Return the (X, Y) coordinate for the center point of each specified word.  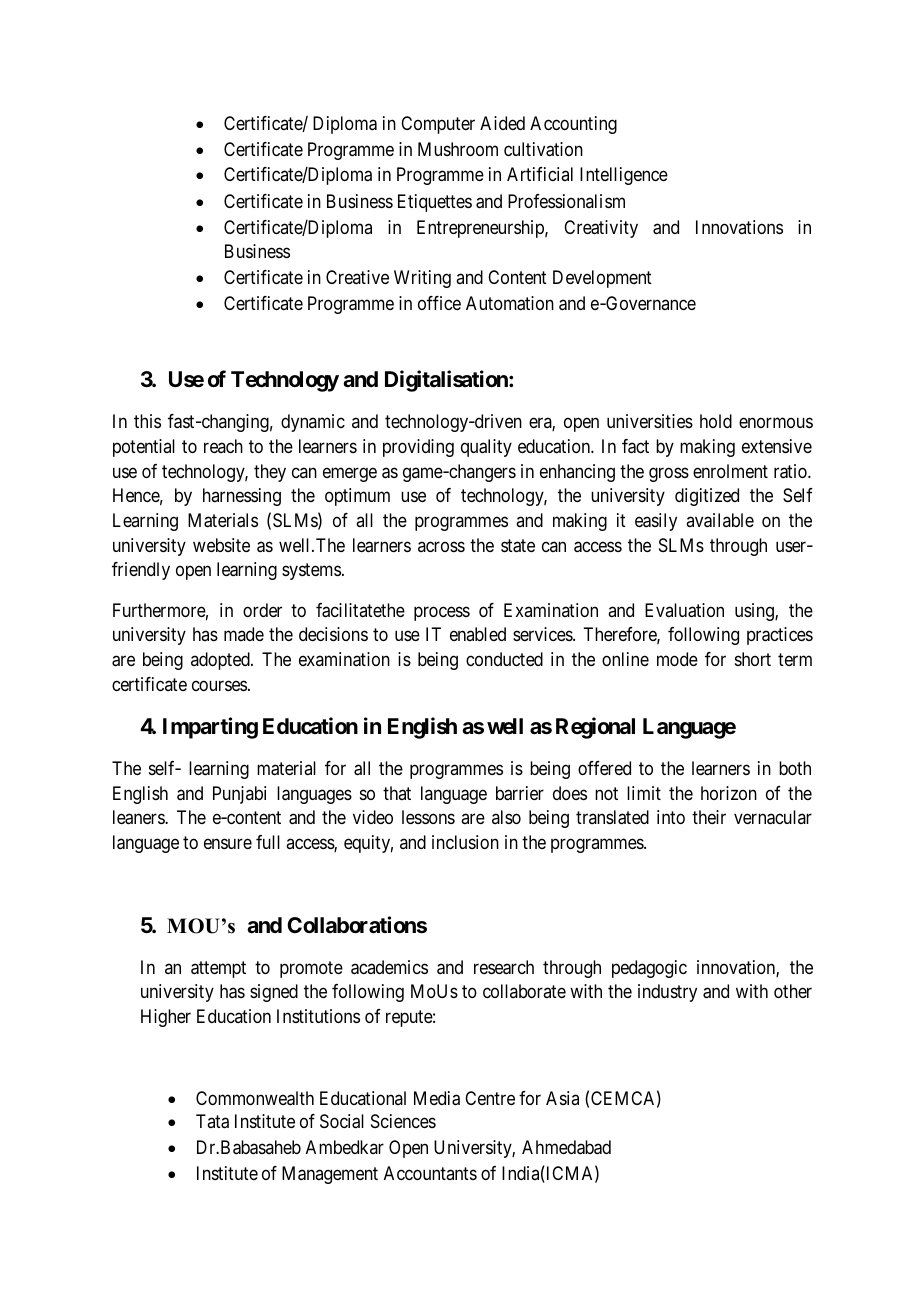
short (753, 659)
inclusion (465, 842)
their (709, 817)
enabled (478, 634)
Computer (438, 125)
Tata (212, 1121)
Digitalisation (447, 381)
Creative (357, 277)
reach (223, 446)
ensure (228, 844)
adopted (221, 661)
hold (716, 421)
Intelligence (624, 176)
